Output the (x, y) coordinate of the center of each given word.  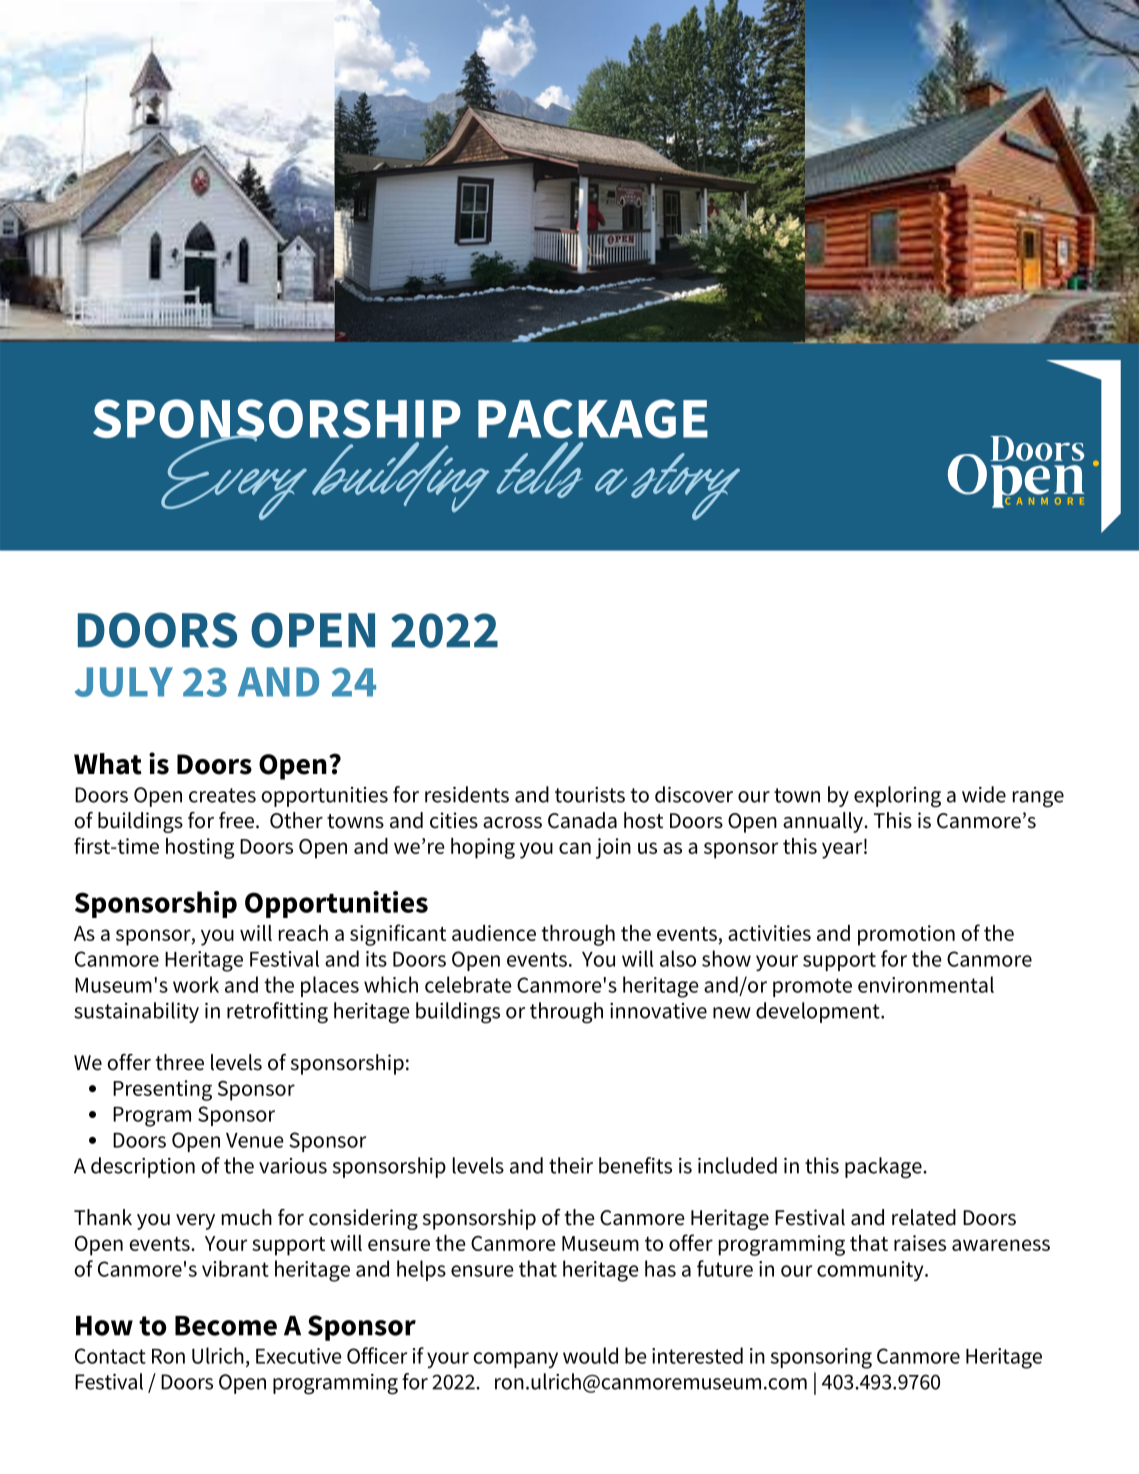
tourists (590, 795)
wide (984, 794)
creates (222, 795)
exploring (897, 797)
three (180, 1062)
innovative (658, 1011)
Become (226, 1326)
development (819, 1012)
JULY (124, 682)
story (685, 486)
